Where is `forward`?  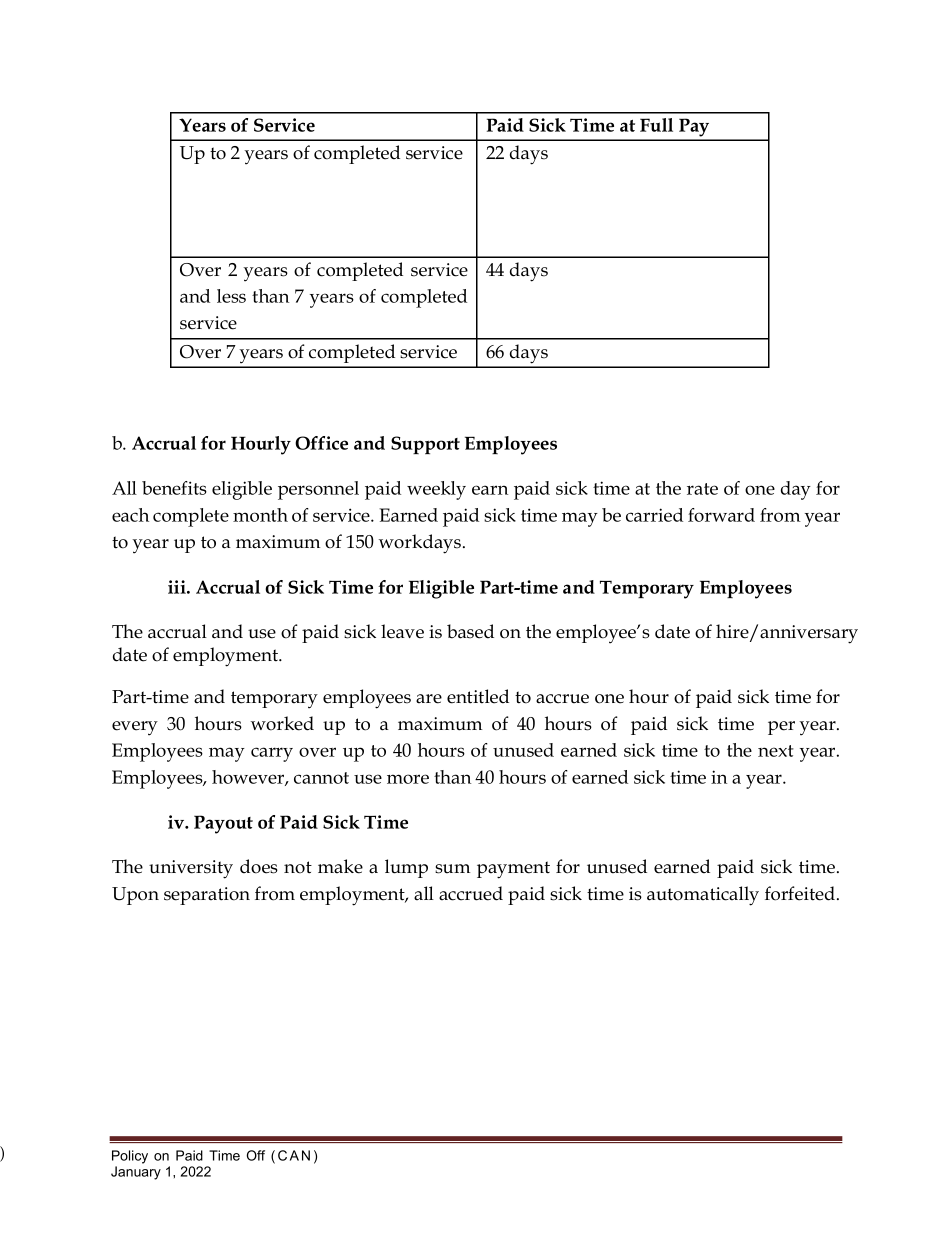 forward is located at coordinates (721, 515).
